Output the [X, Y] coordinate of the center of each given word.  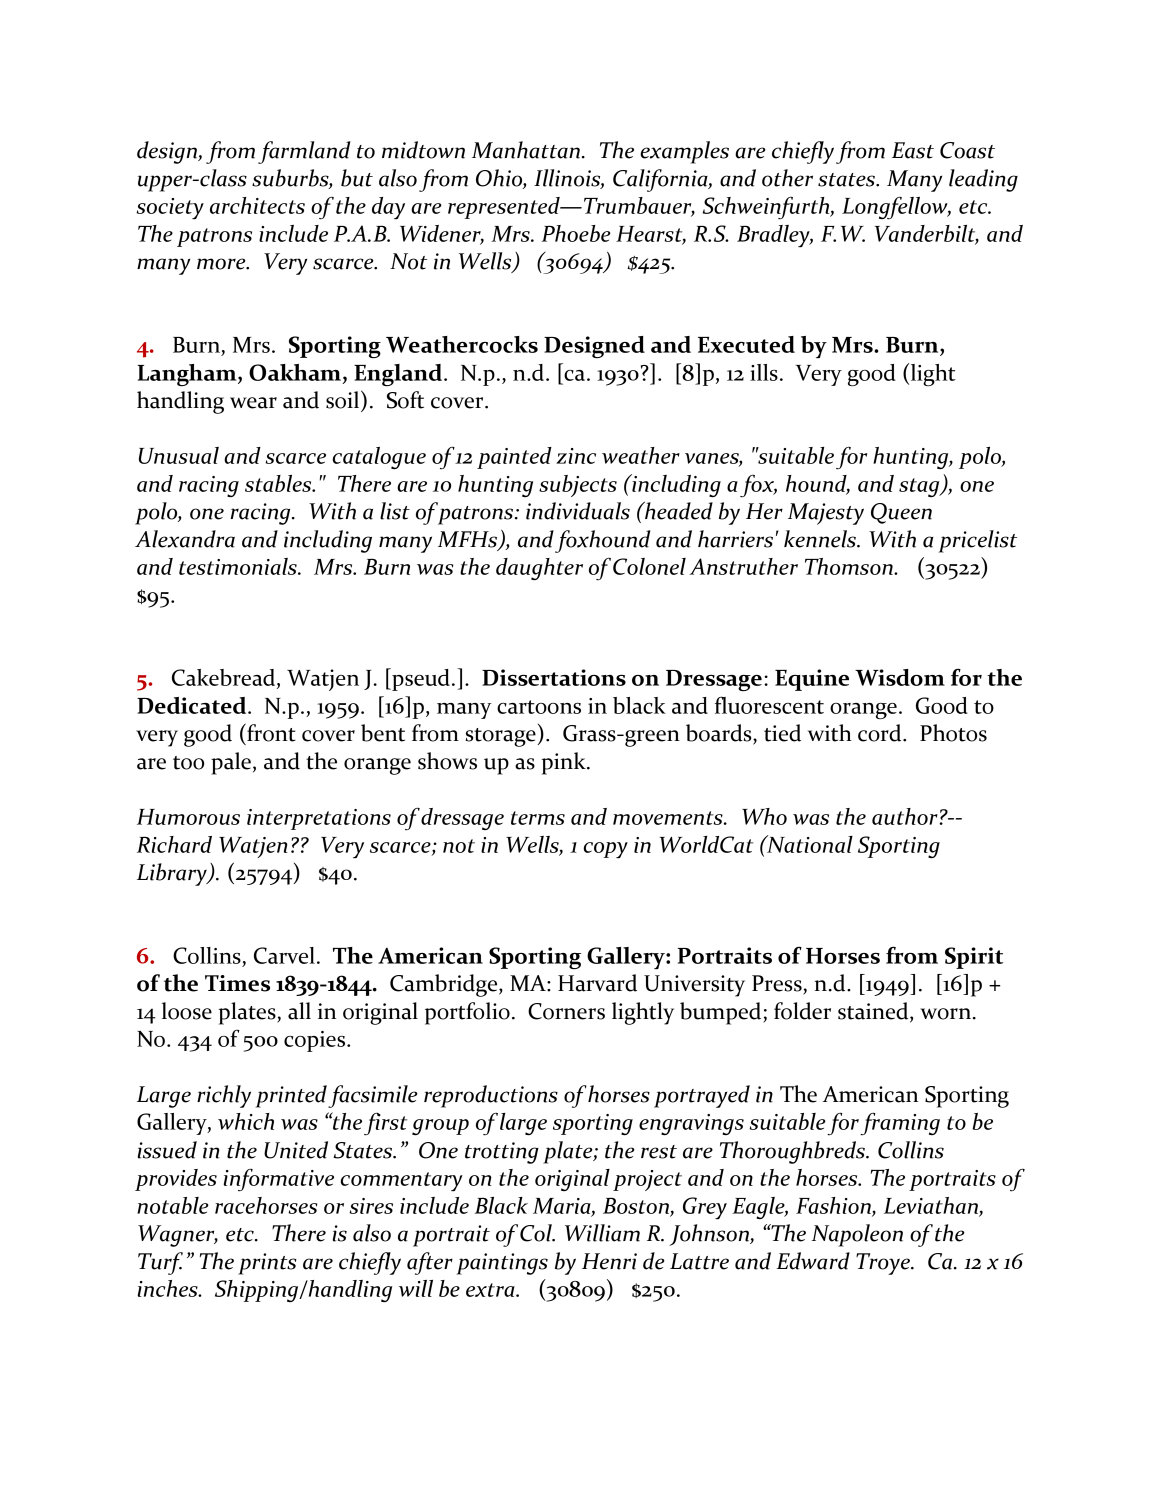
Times [237, 983]
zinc [576, 456]
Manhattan [527, 150]
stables [279, 483]
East [913, 150]
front [270, 732]
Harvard [597, 983]
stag [920, 487]
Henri [609, 1261]
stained [874, 1012]
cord [881, 733]
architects [257, 205]
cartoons [539, 707]
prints [267, 1264]
